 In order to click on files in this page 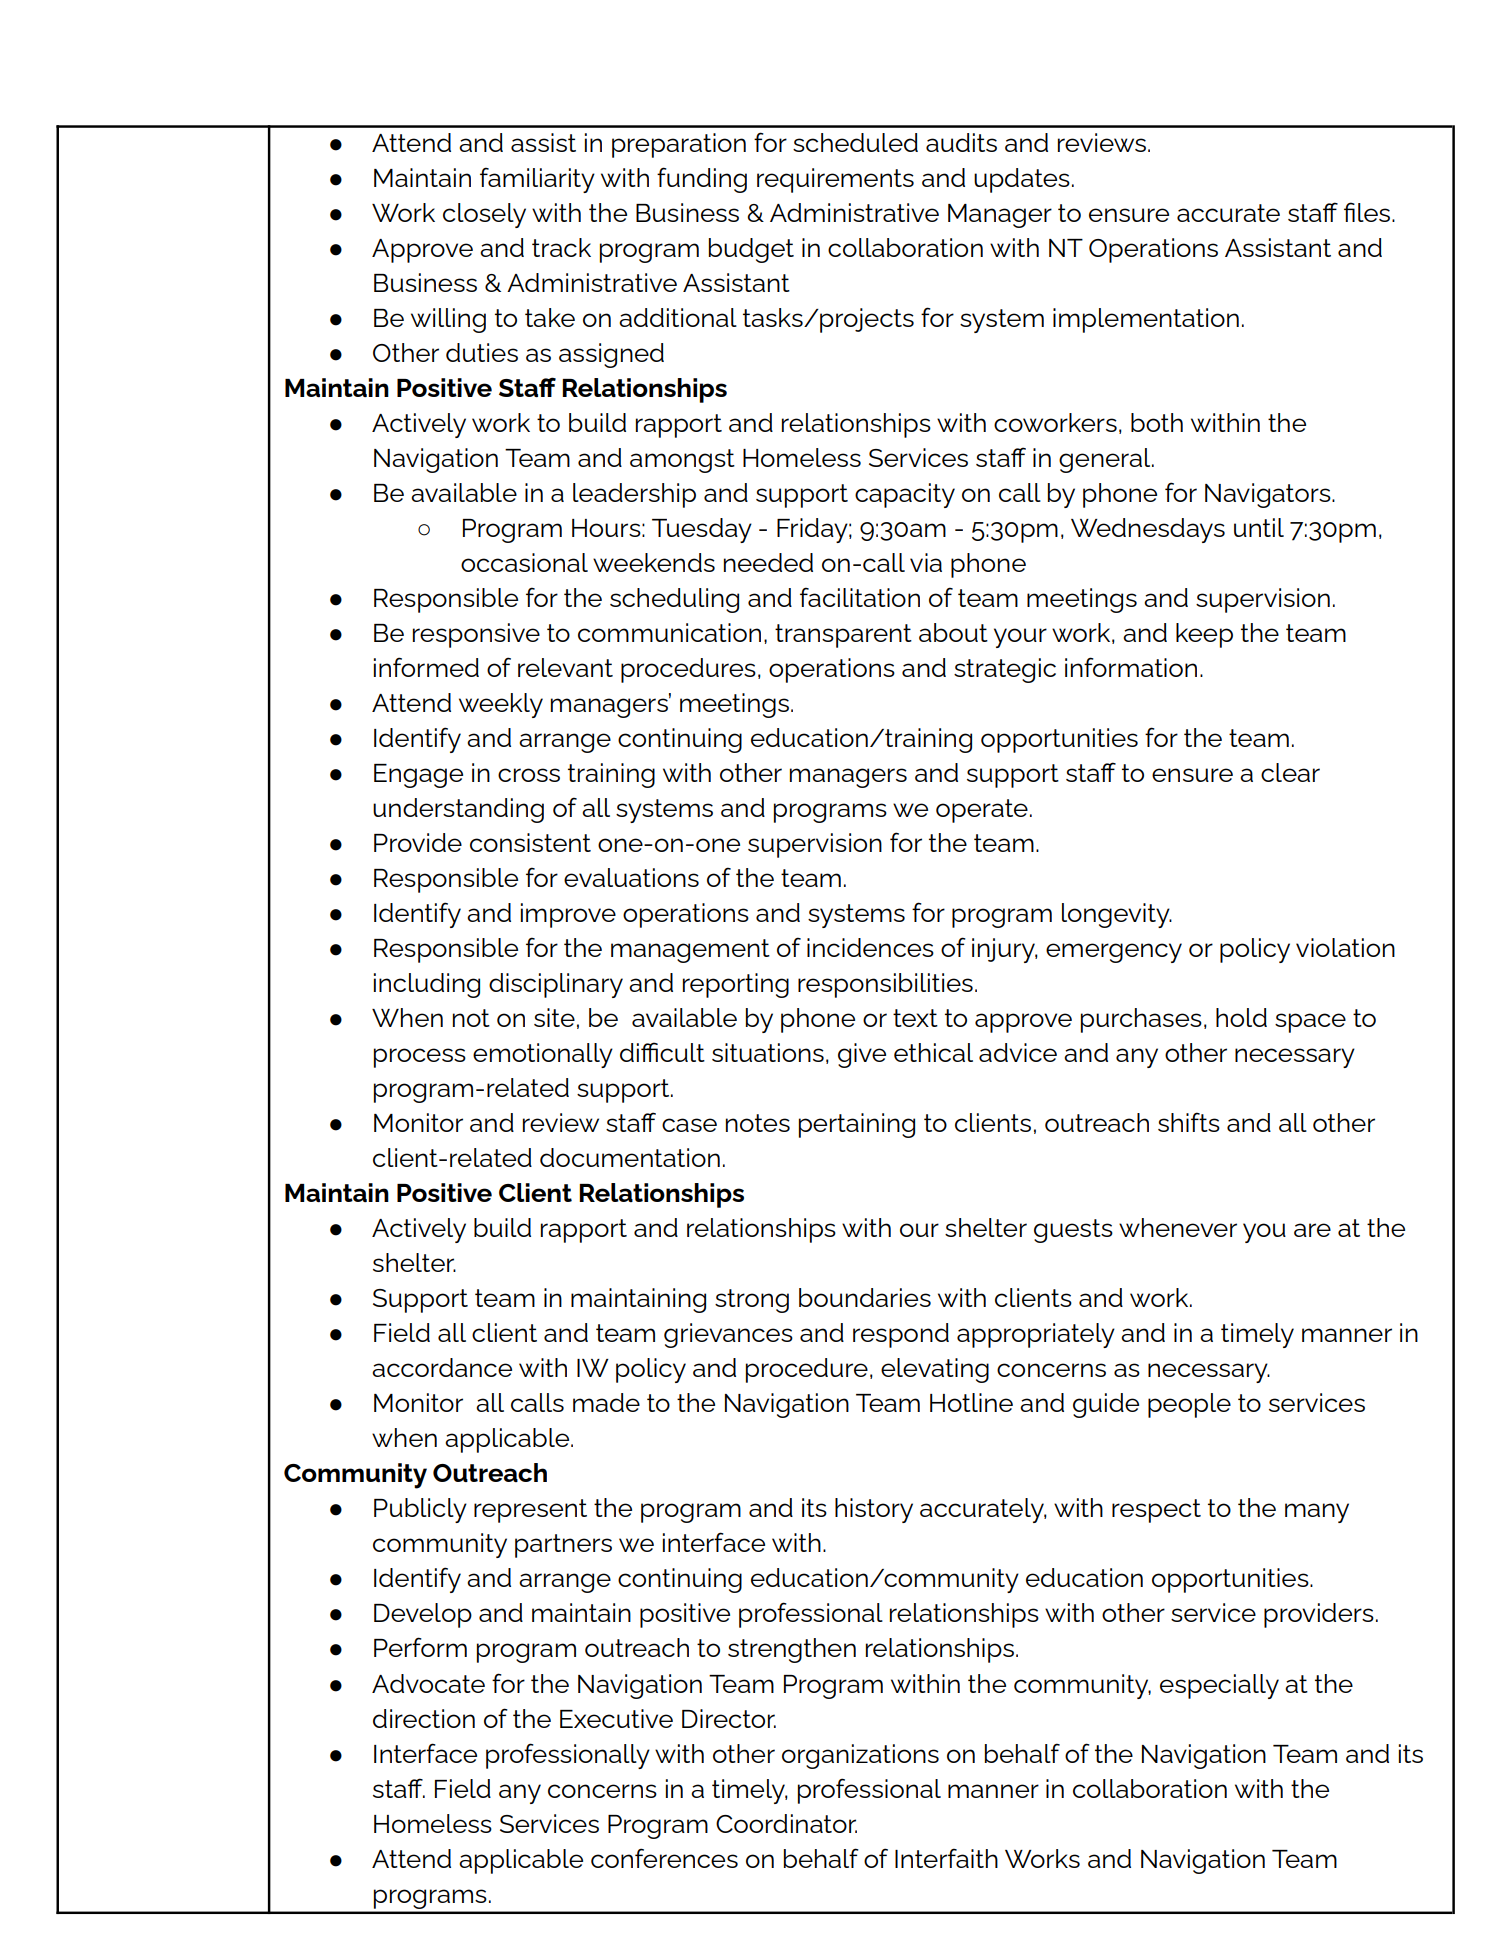, I will do `click(1368, 212)`.
